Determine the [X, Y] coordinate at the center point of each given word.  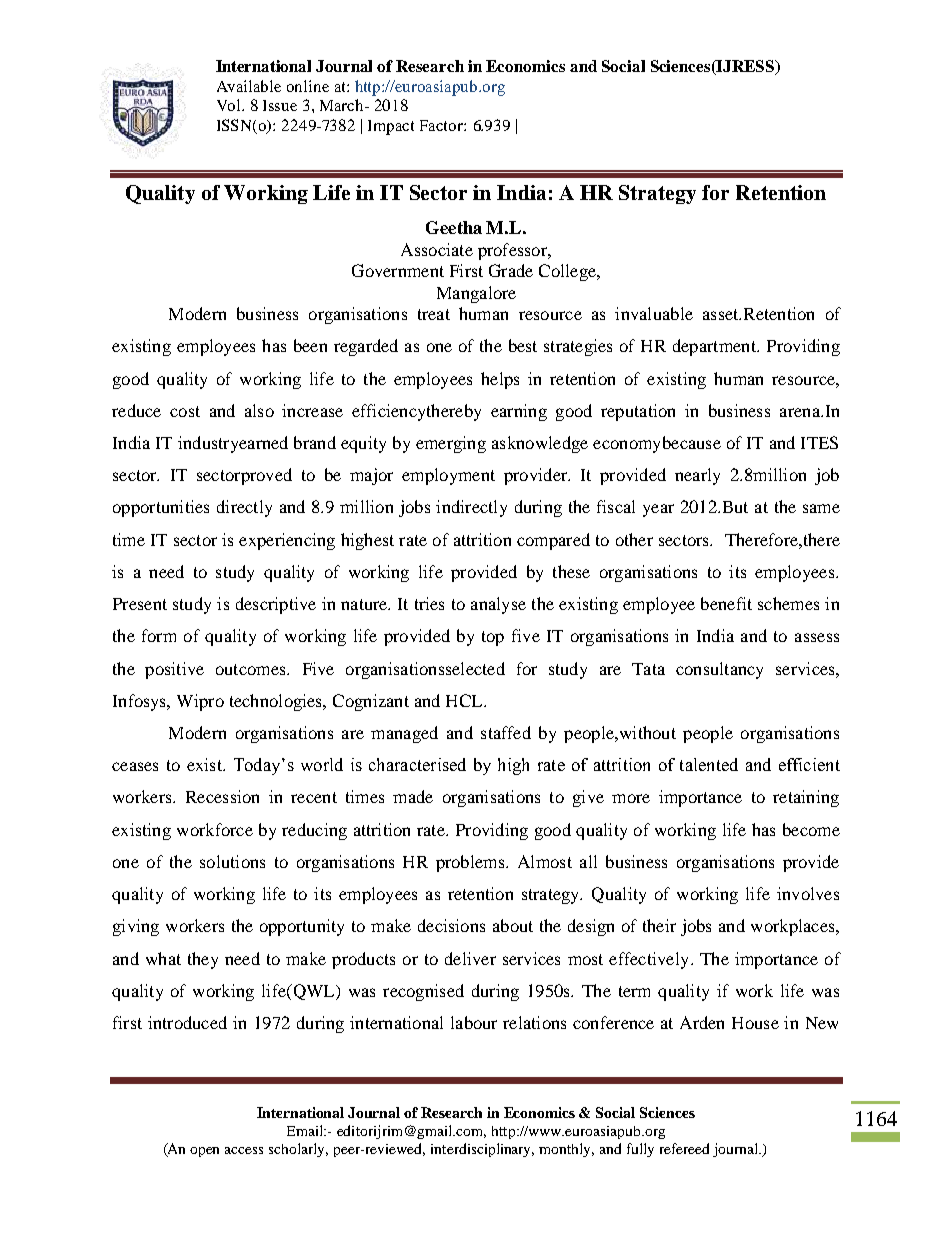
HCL [465, 700]
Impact [391, 127]
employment [448, 476]
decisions [451, 925]
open [204, 1152]
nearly [697, 476]
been [310, 345]
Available [249, 86]
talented [709, 764]
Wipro [200, 702]
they [203, 960]
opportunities [161, 508]
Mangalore [476, 294]
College [568, 272]
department [715, 347]
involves [808, 893]
